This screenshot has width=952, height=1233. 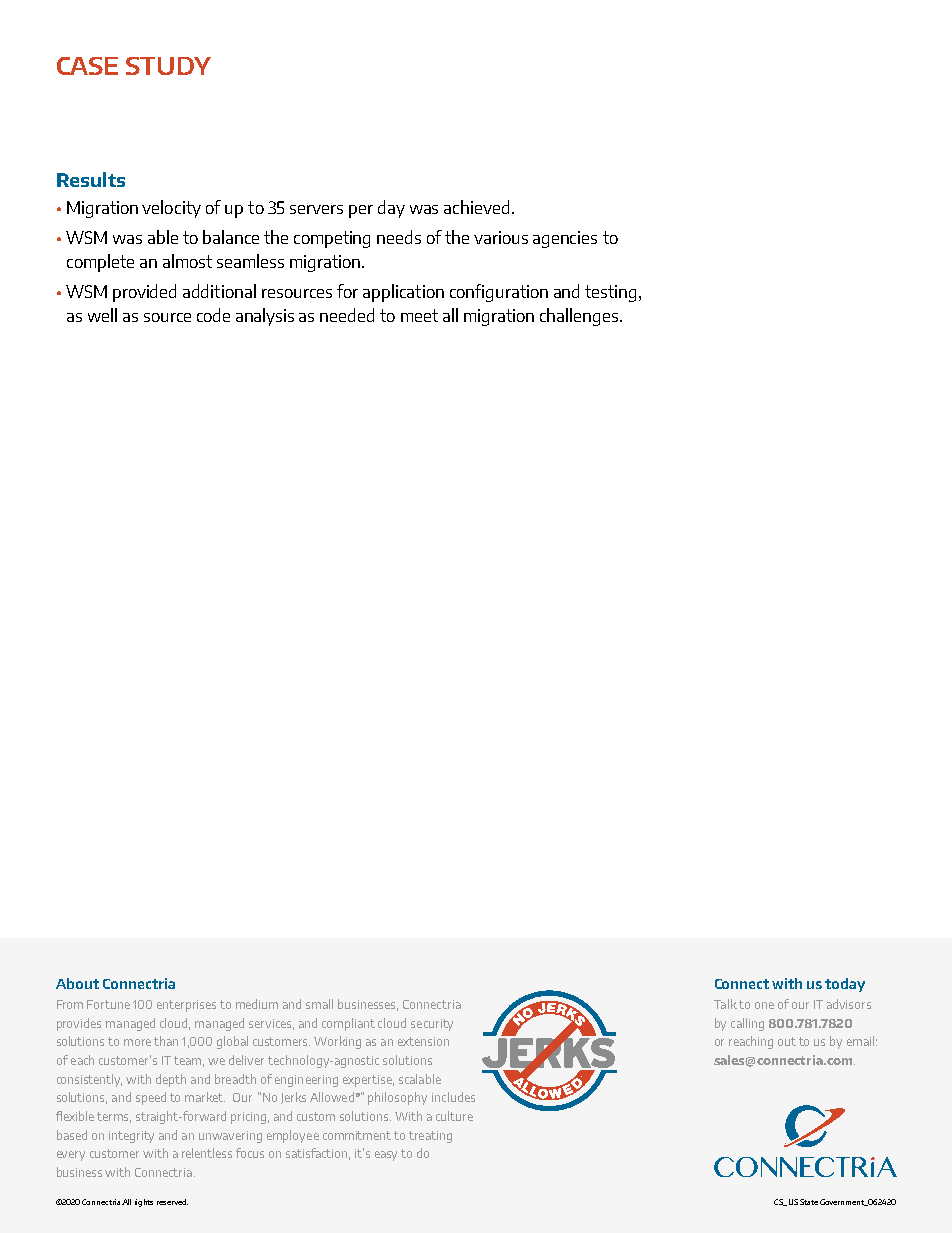 What do you see at coordinates (172, 1202) in the screenshot?
I see `reserved` at bounding box center [172, 1202].
